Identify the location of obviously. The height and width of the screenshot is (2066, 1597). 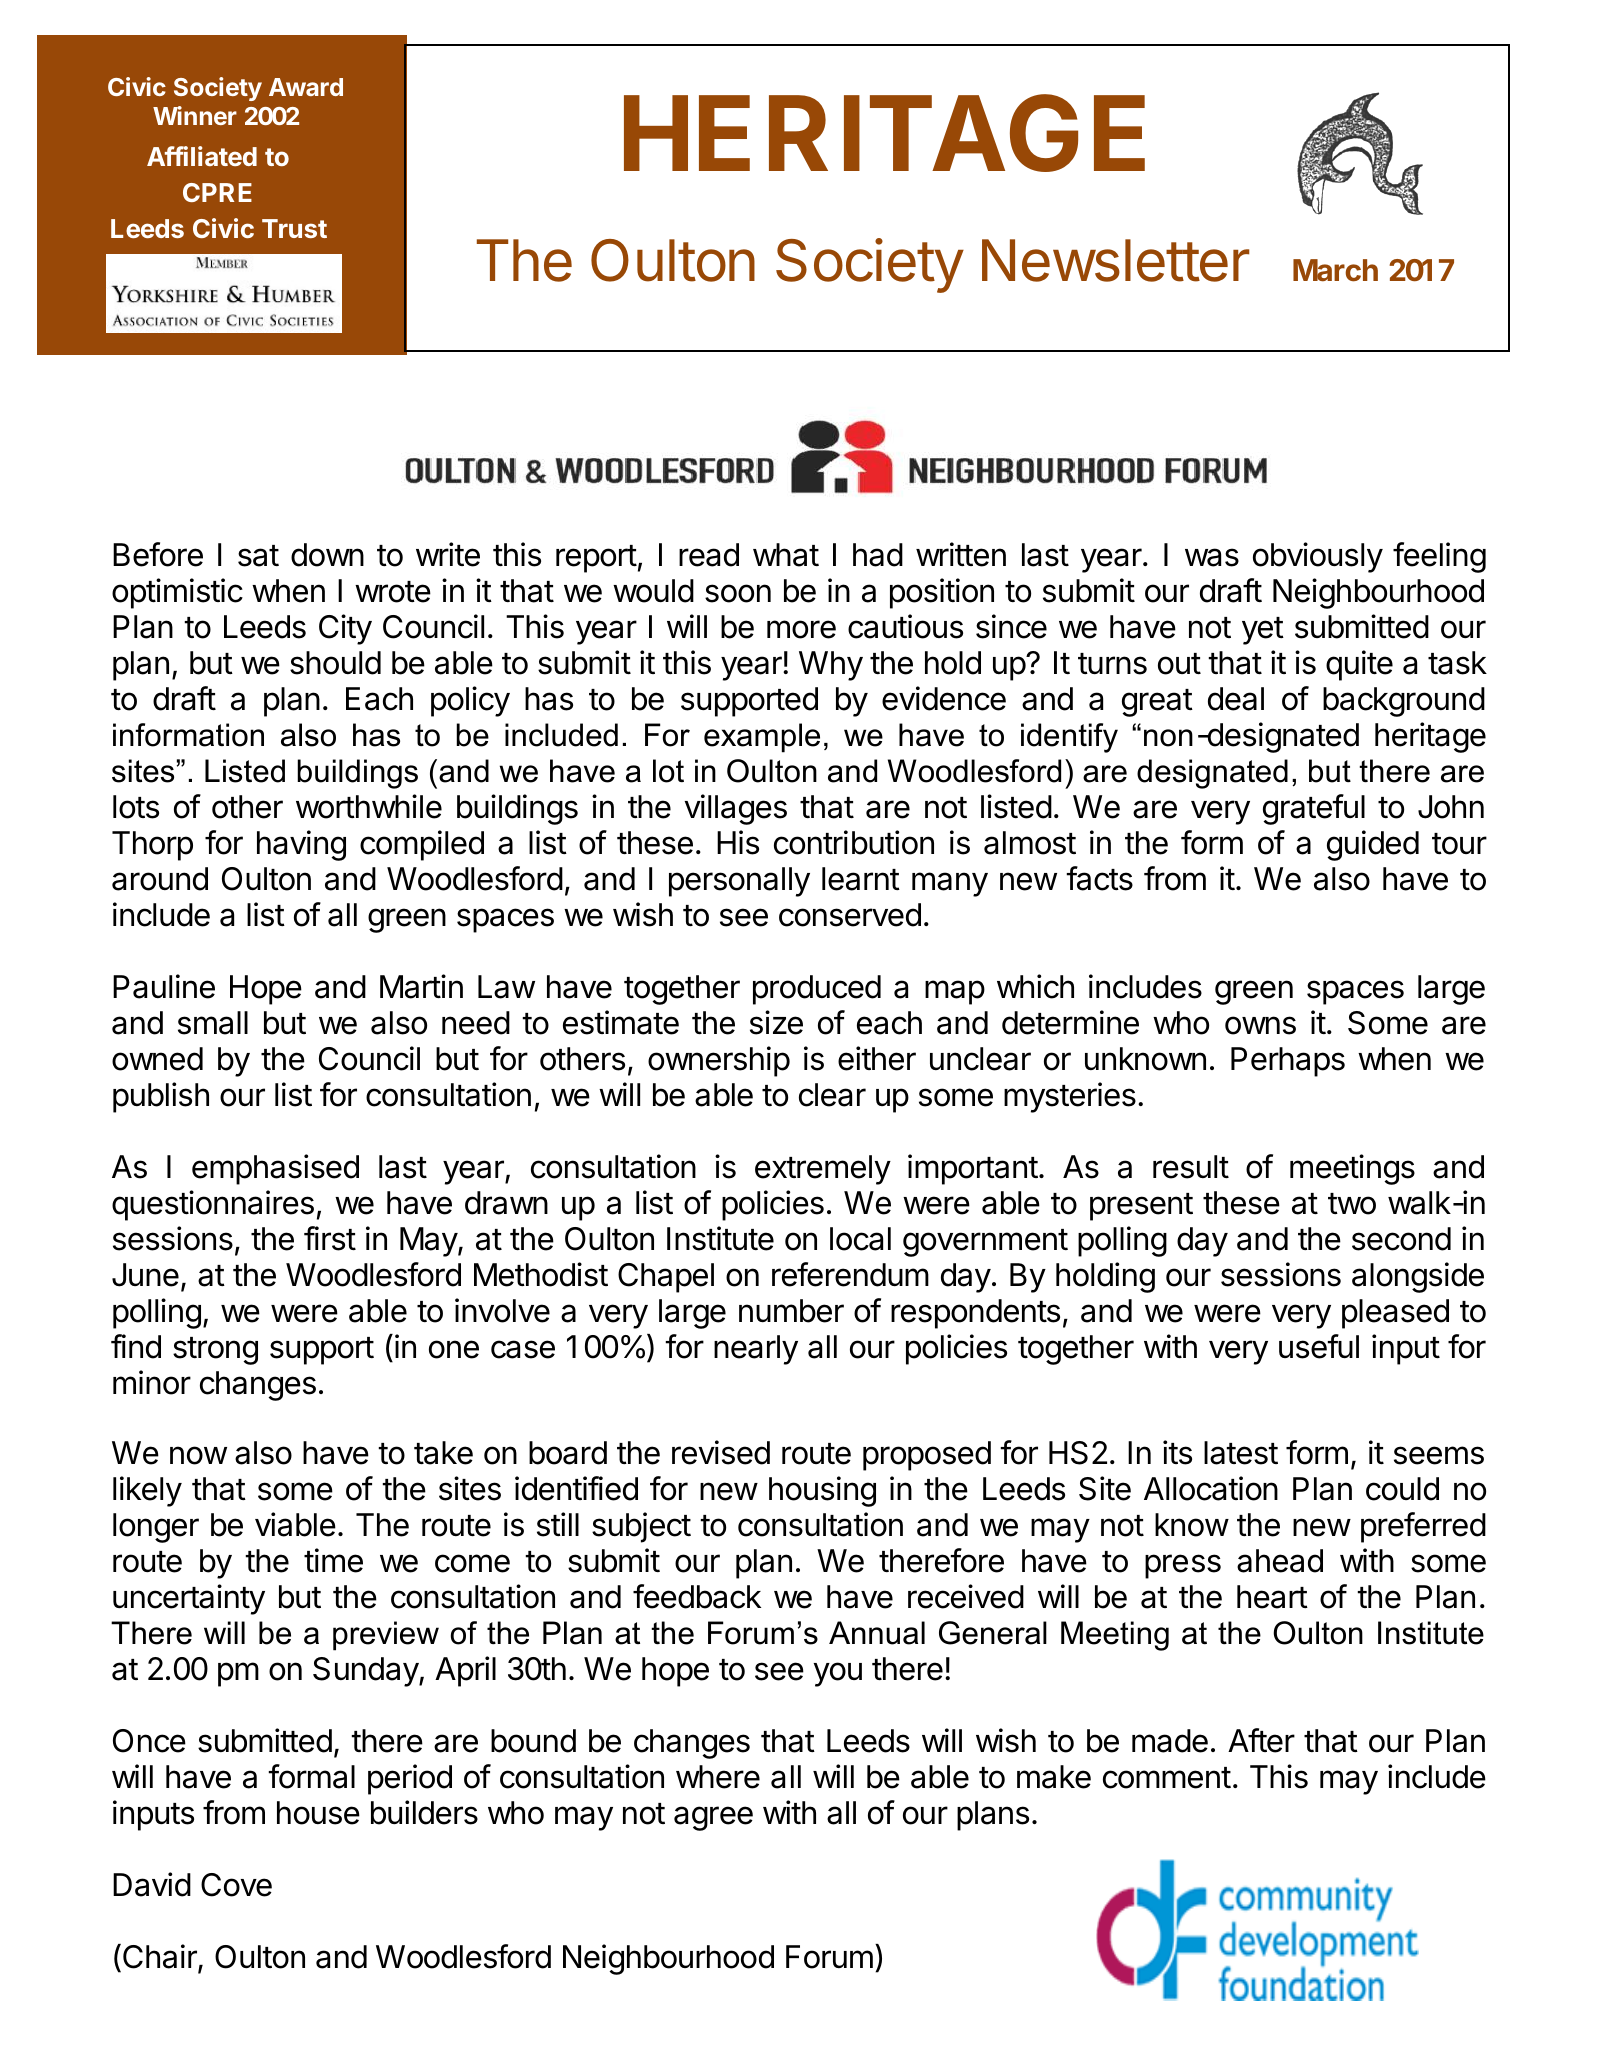
(1318, 557).
